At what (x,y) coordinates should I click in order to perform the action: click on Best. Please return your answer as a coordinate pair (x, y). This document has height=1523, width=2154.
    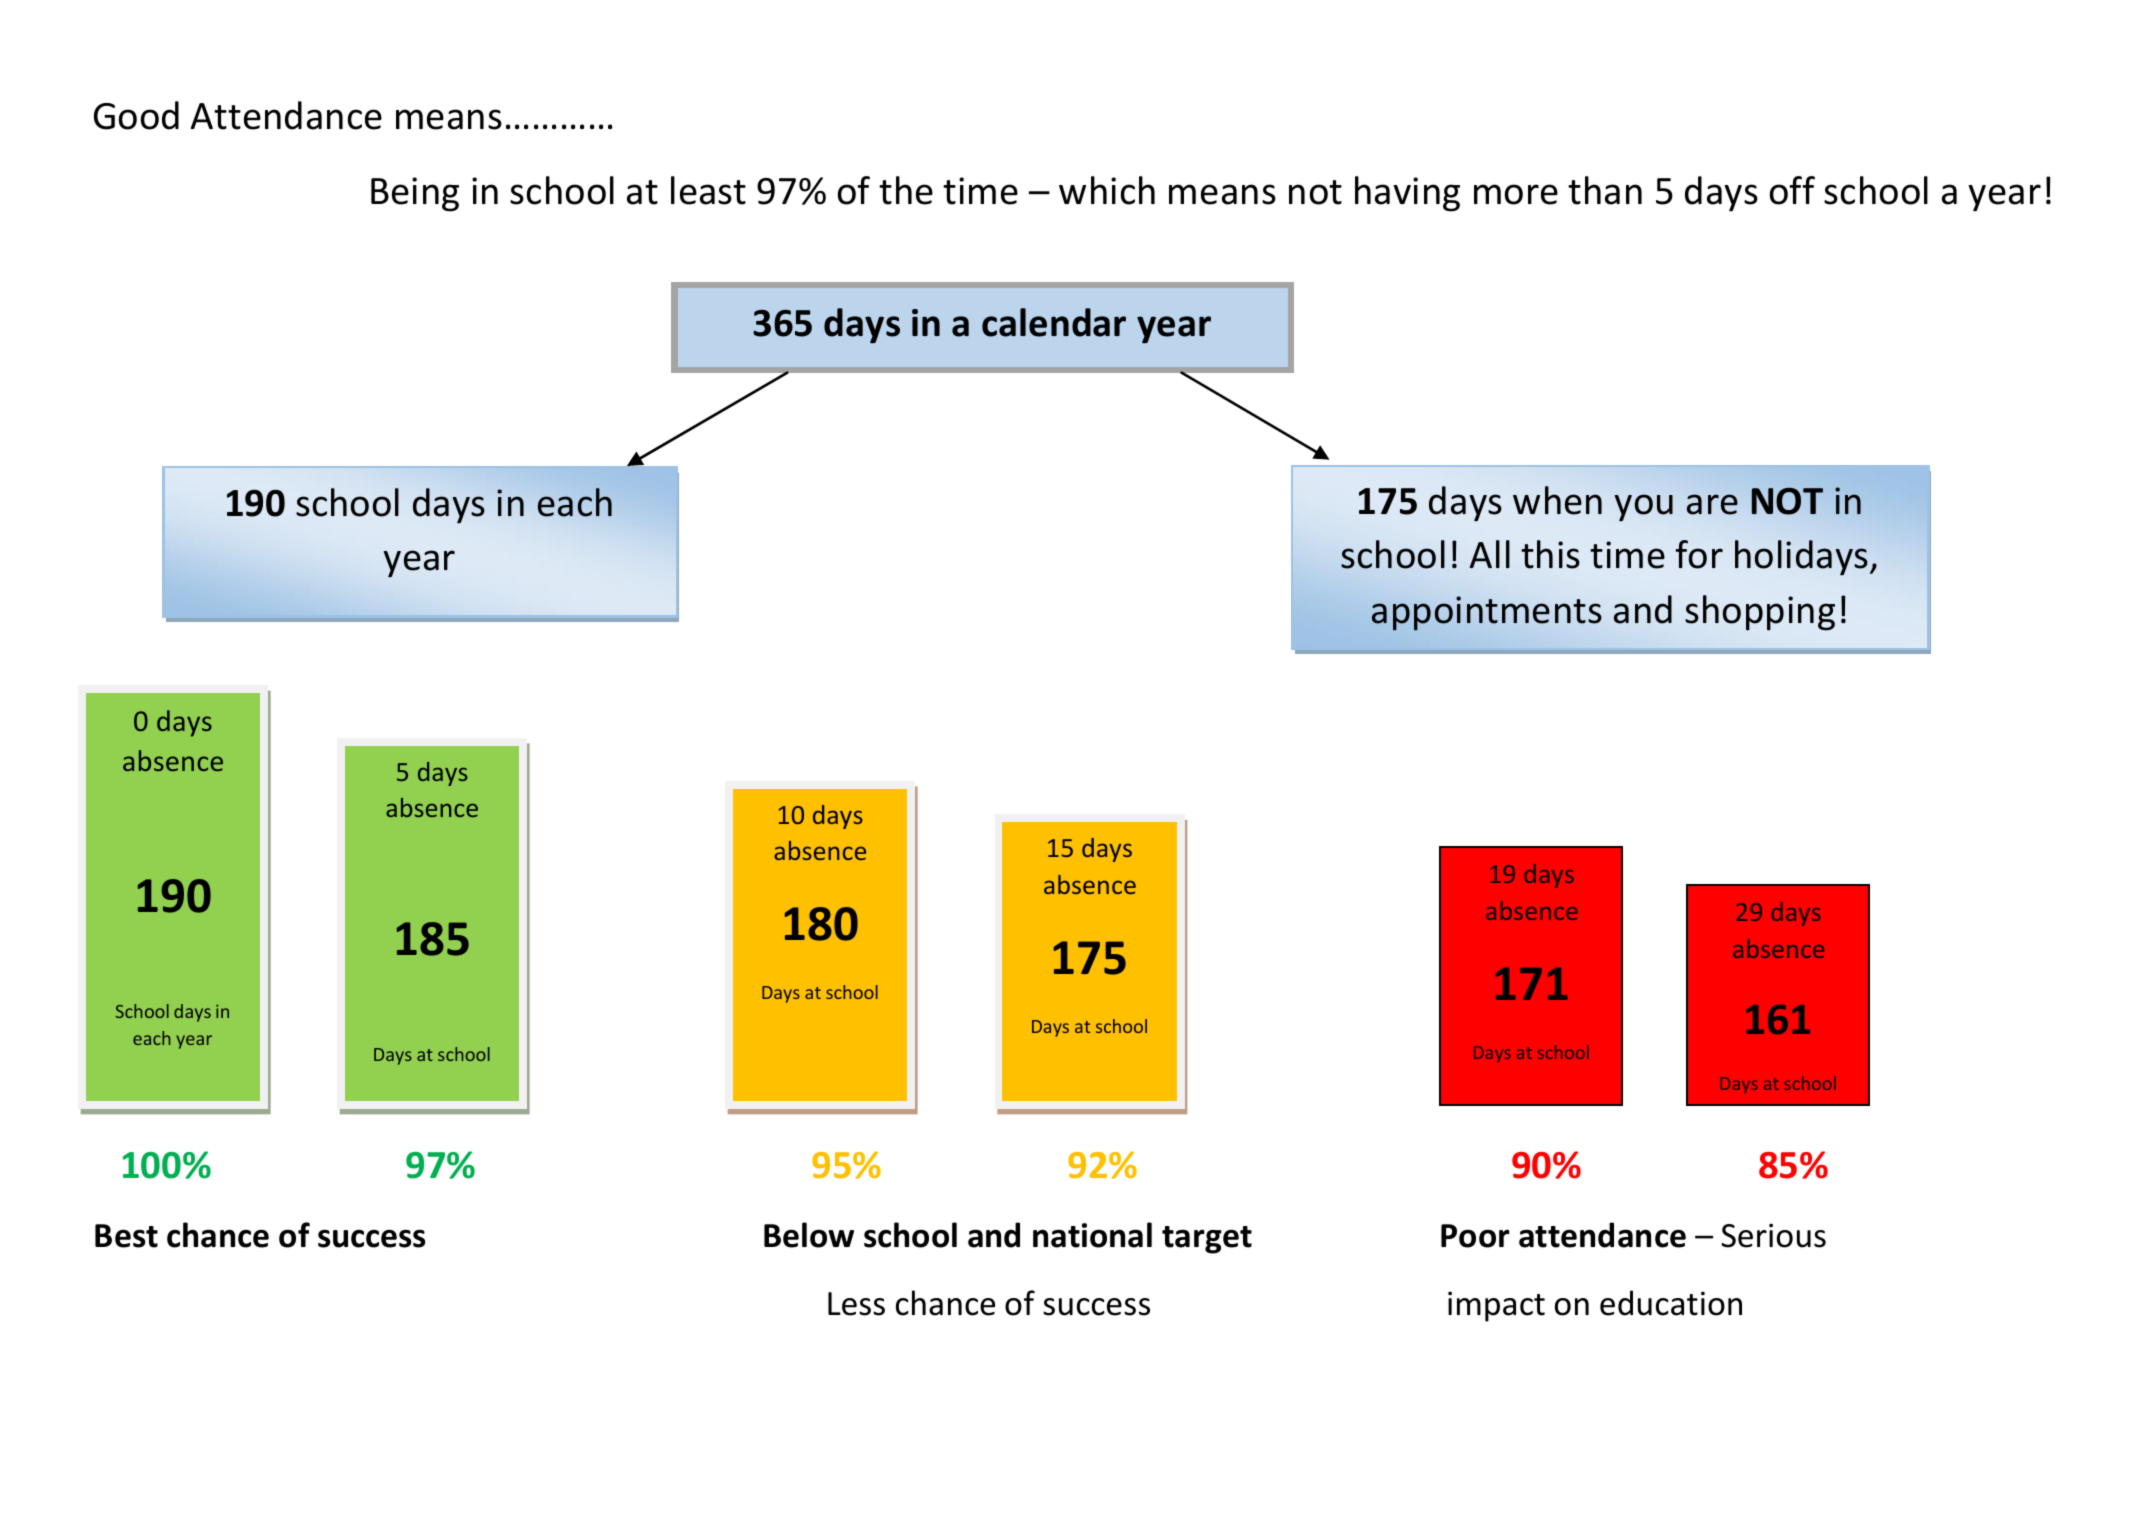
    Looking at the image, I should click on (126, 1236).
